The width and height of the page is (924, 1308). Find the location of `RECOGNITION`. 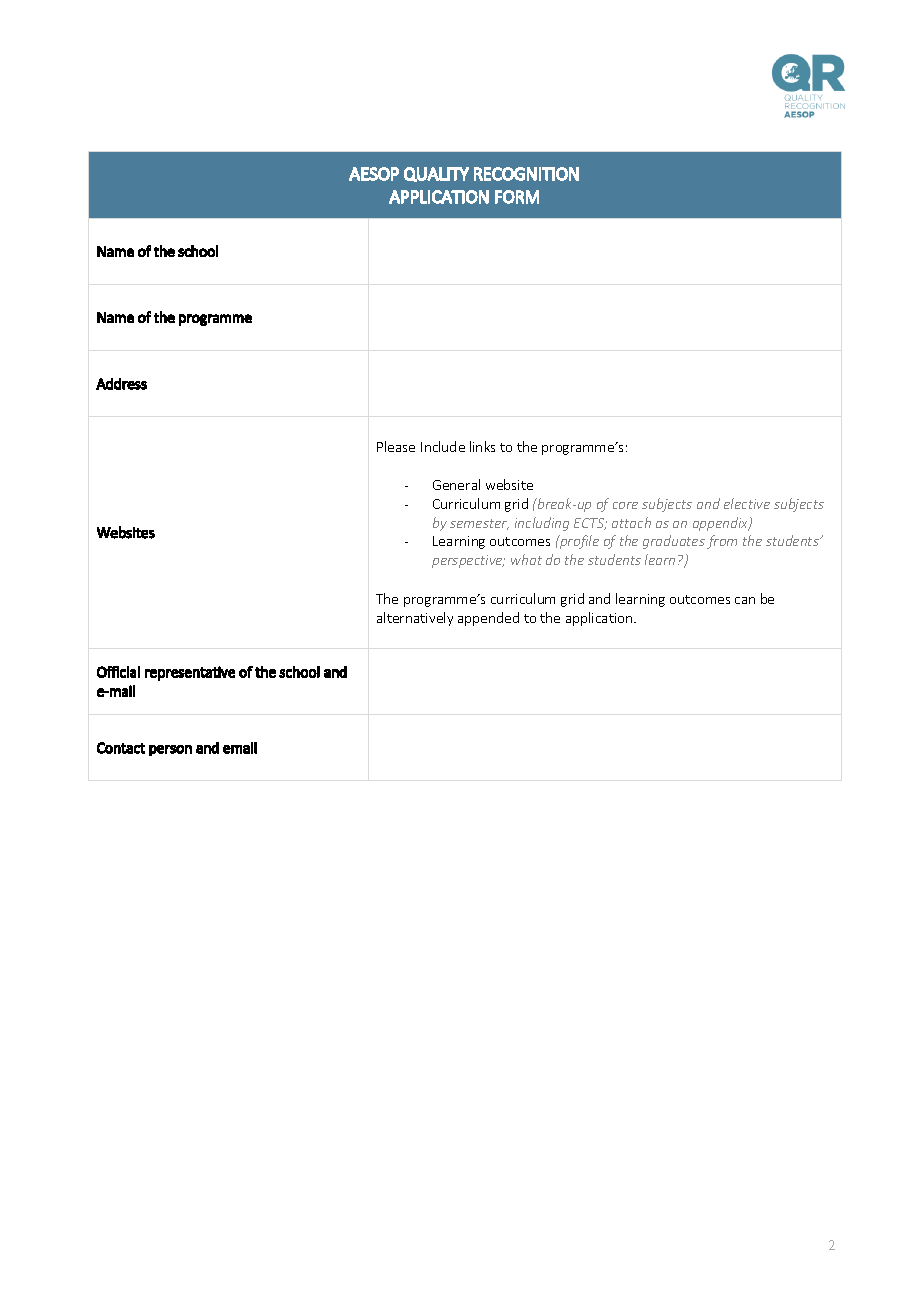

RECOGNITION is located at coordinates (526, 174).
